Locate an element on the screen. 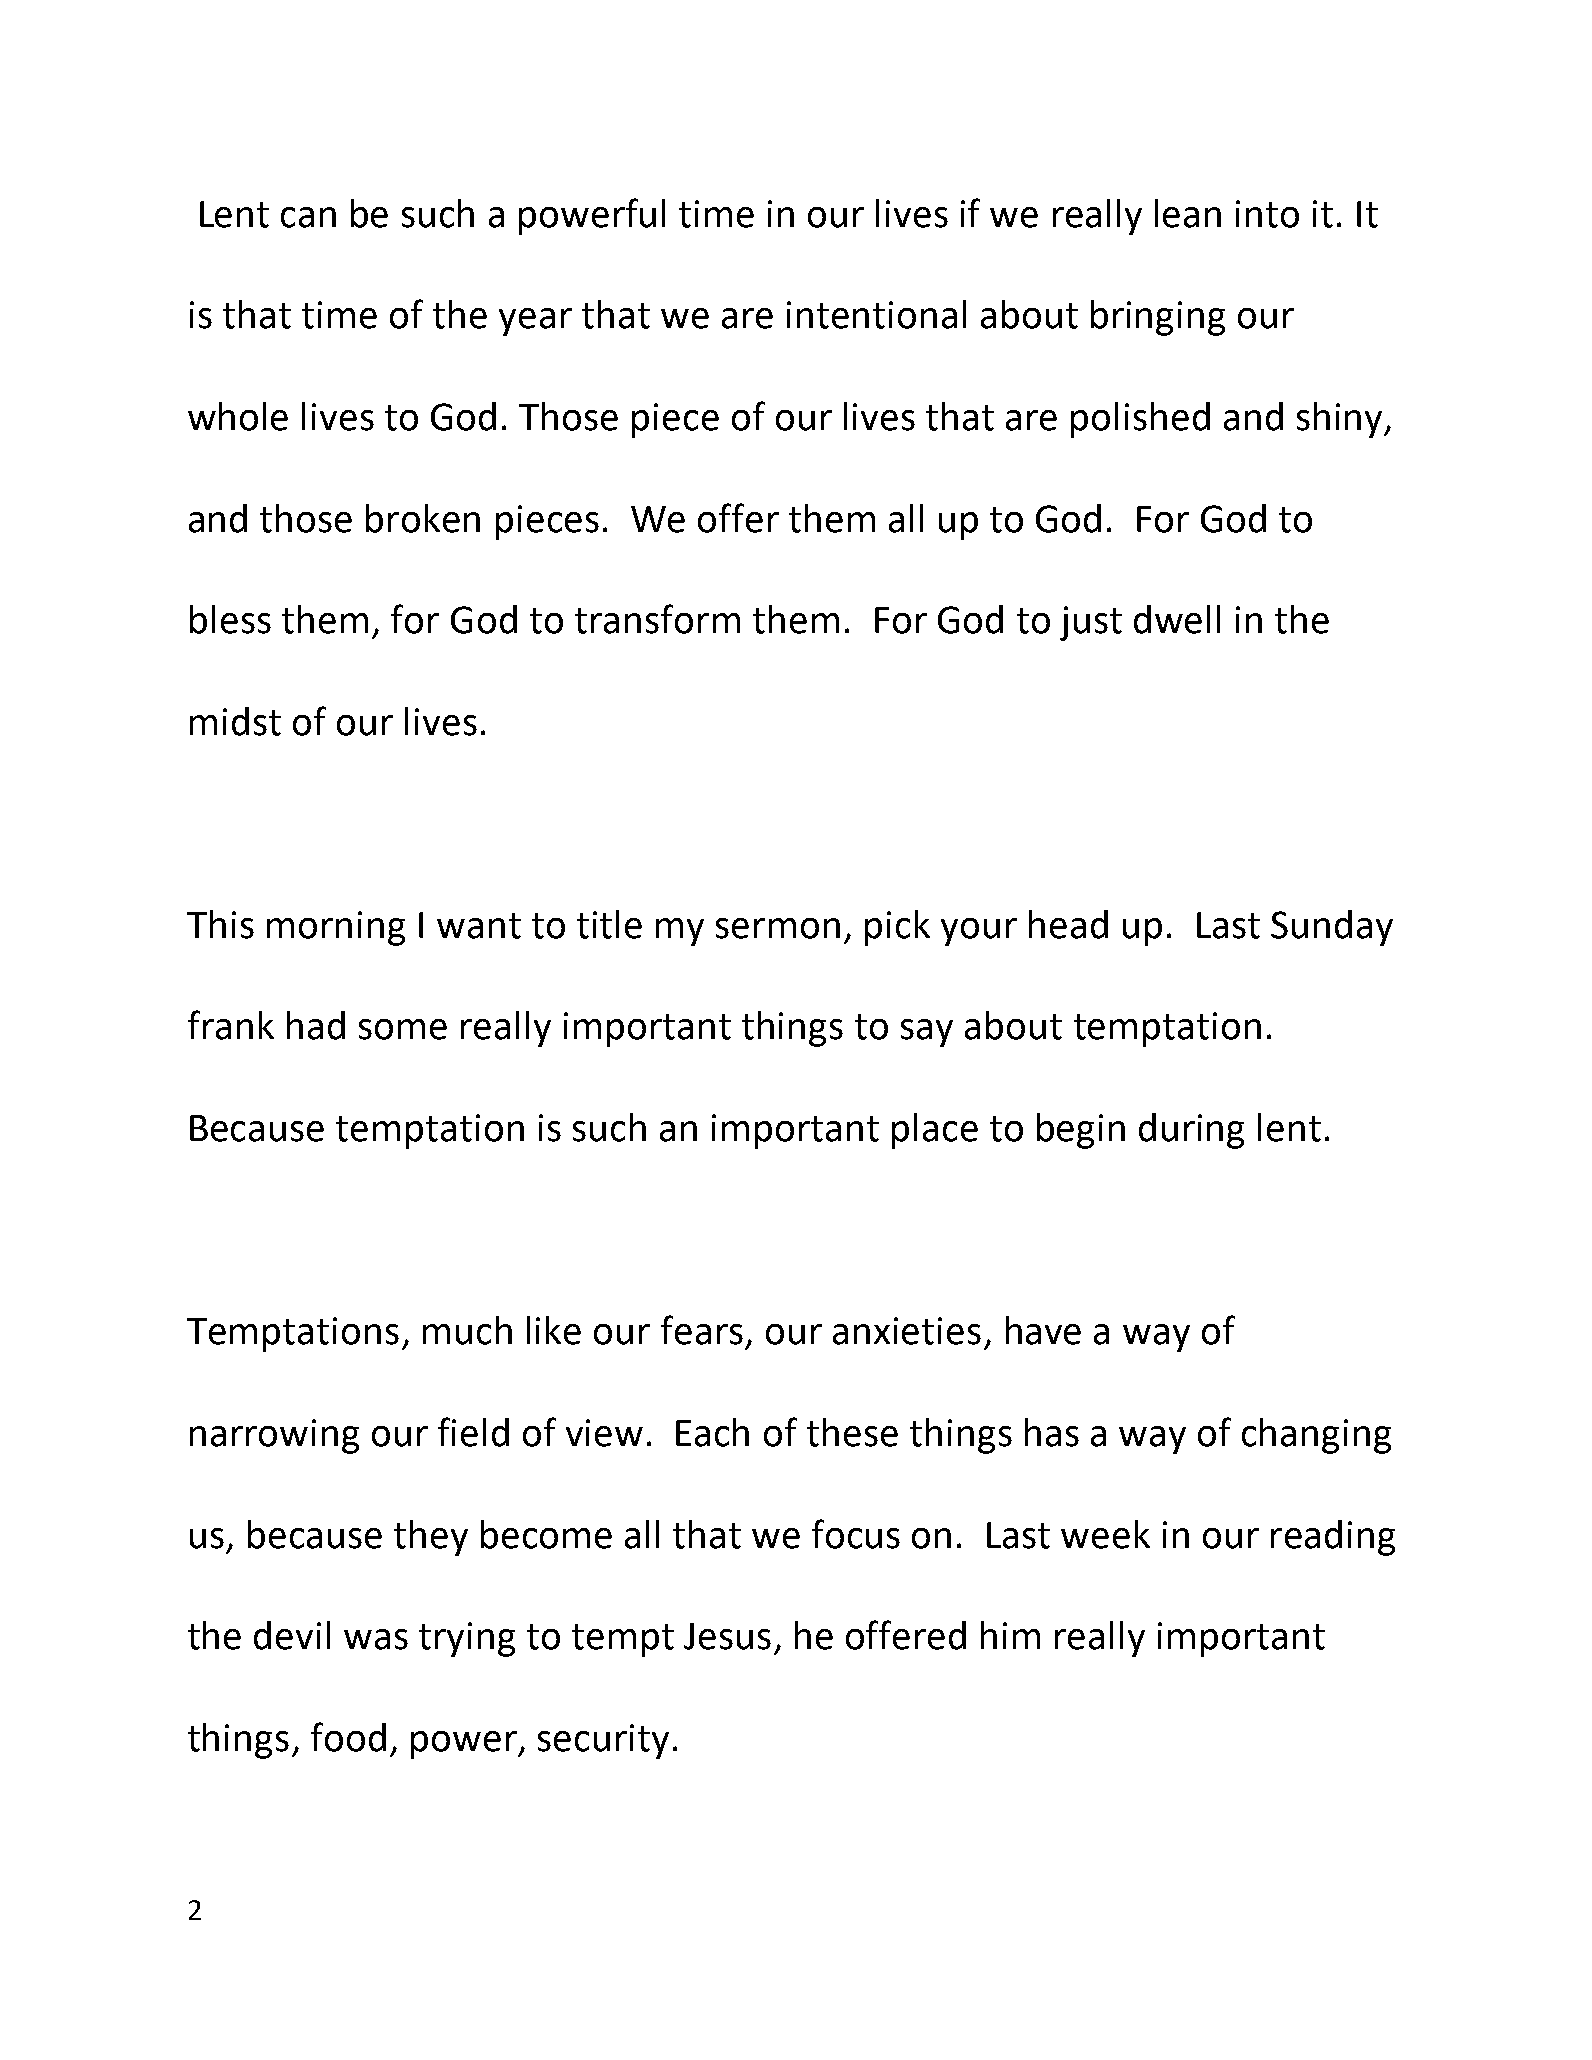 The image size is (1592, 2060). fears is located at coordinates (702, 1330).
